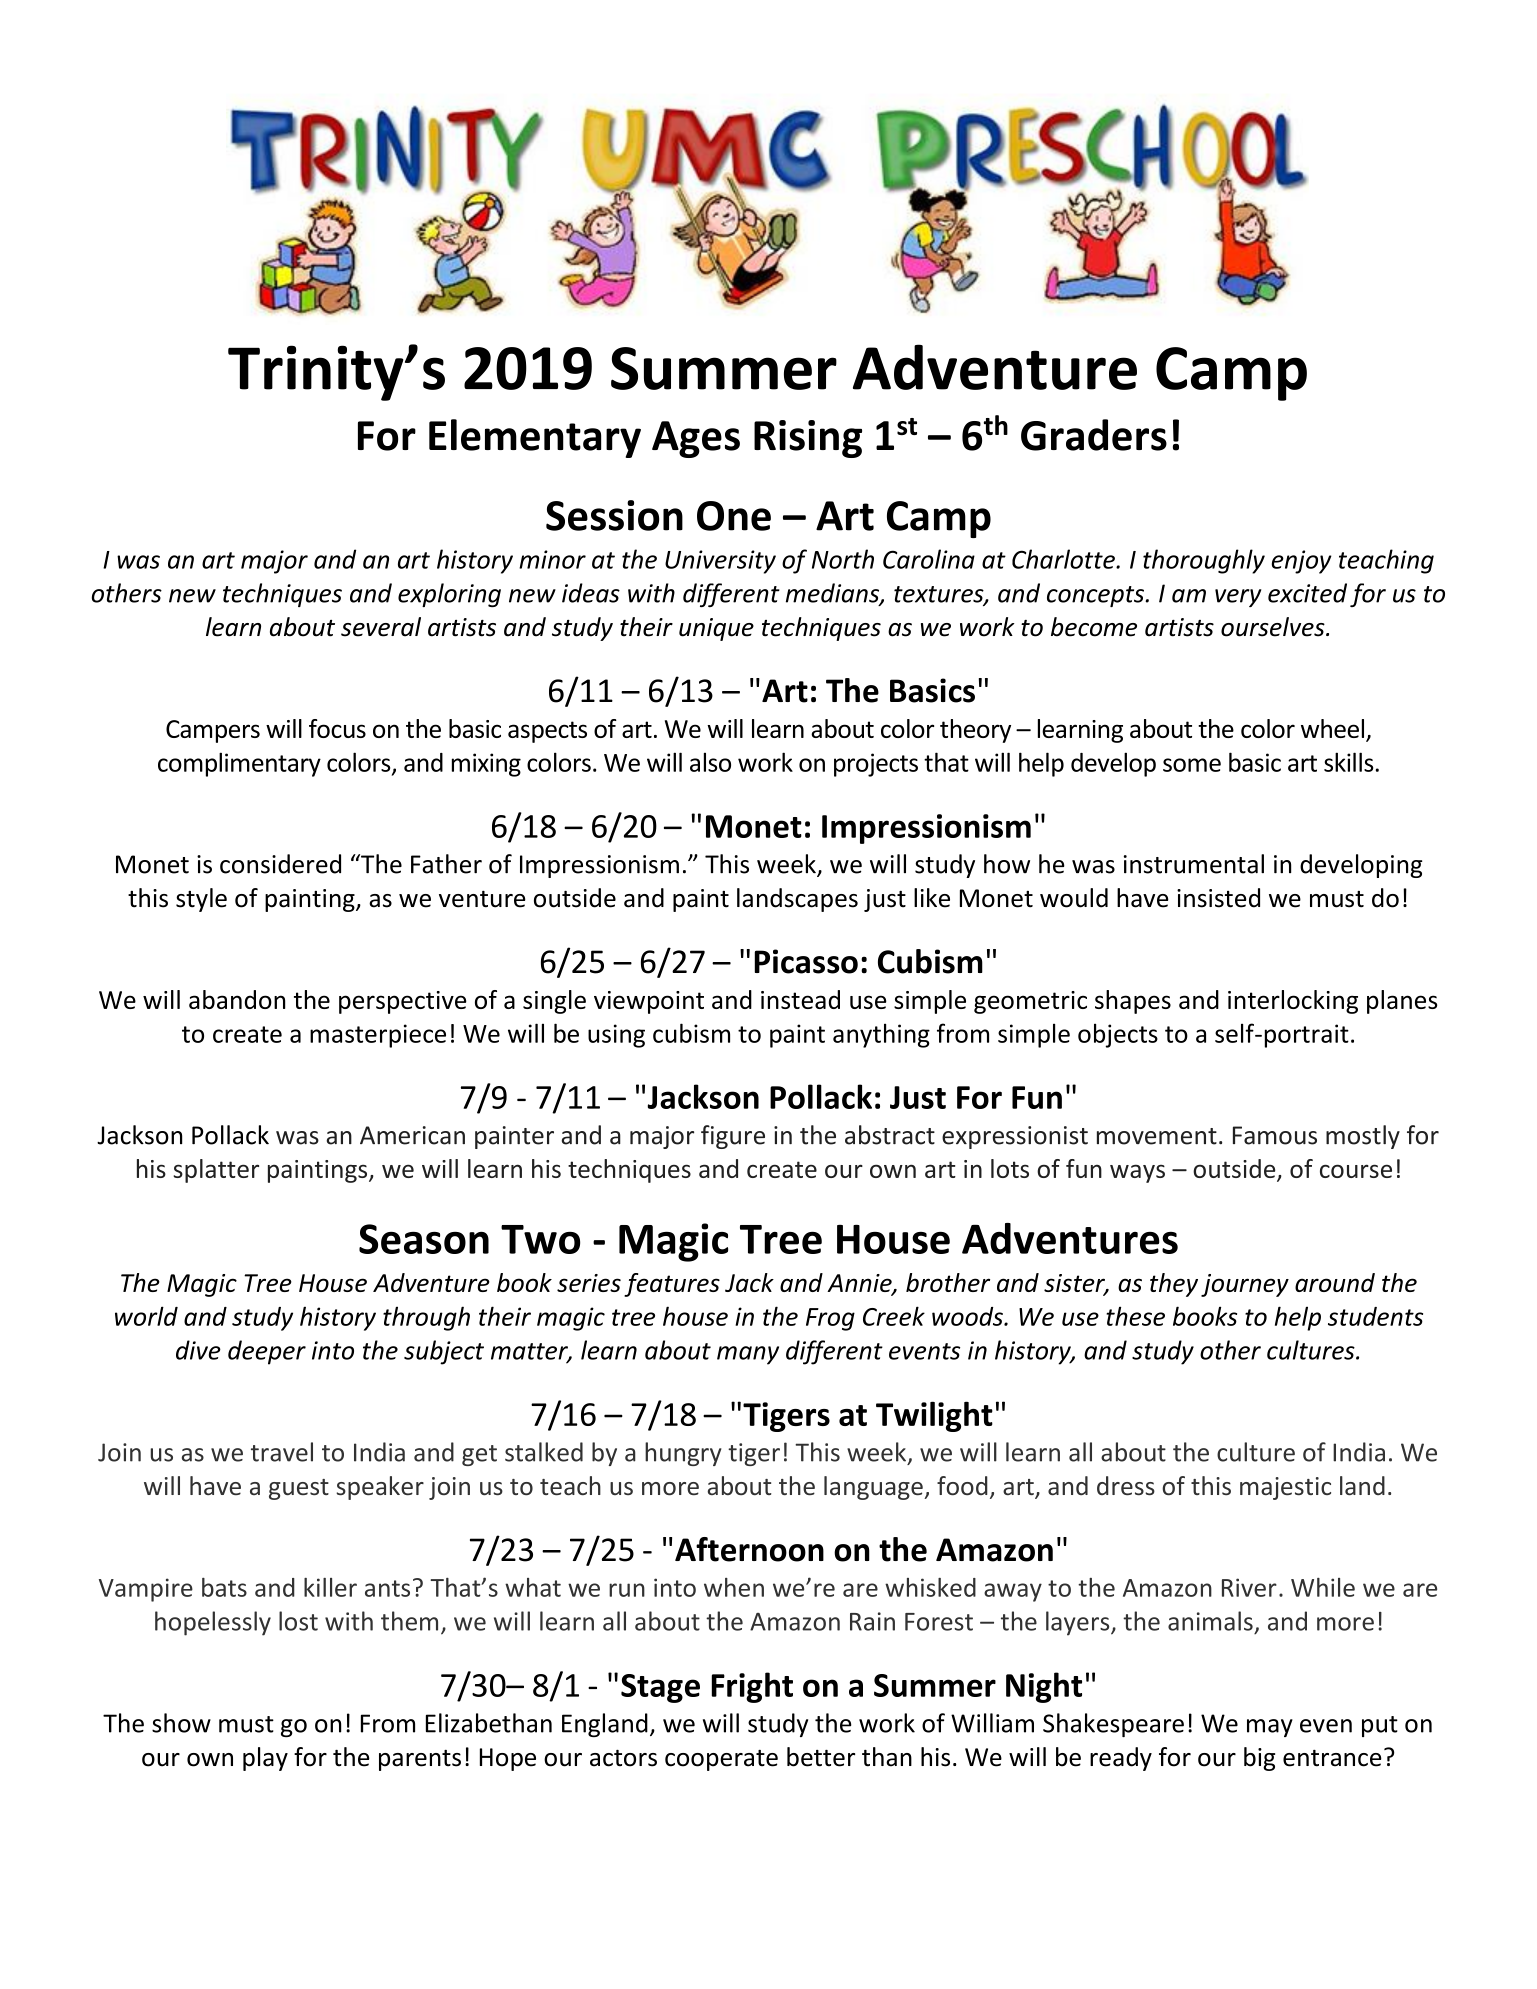  What do you see at coordinates (806, 961) in the image?
I see `Picasso` at bounding box center [806, 961].
